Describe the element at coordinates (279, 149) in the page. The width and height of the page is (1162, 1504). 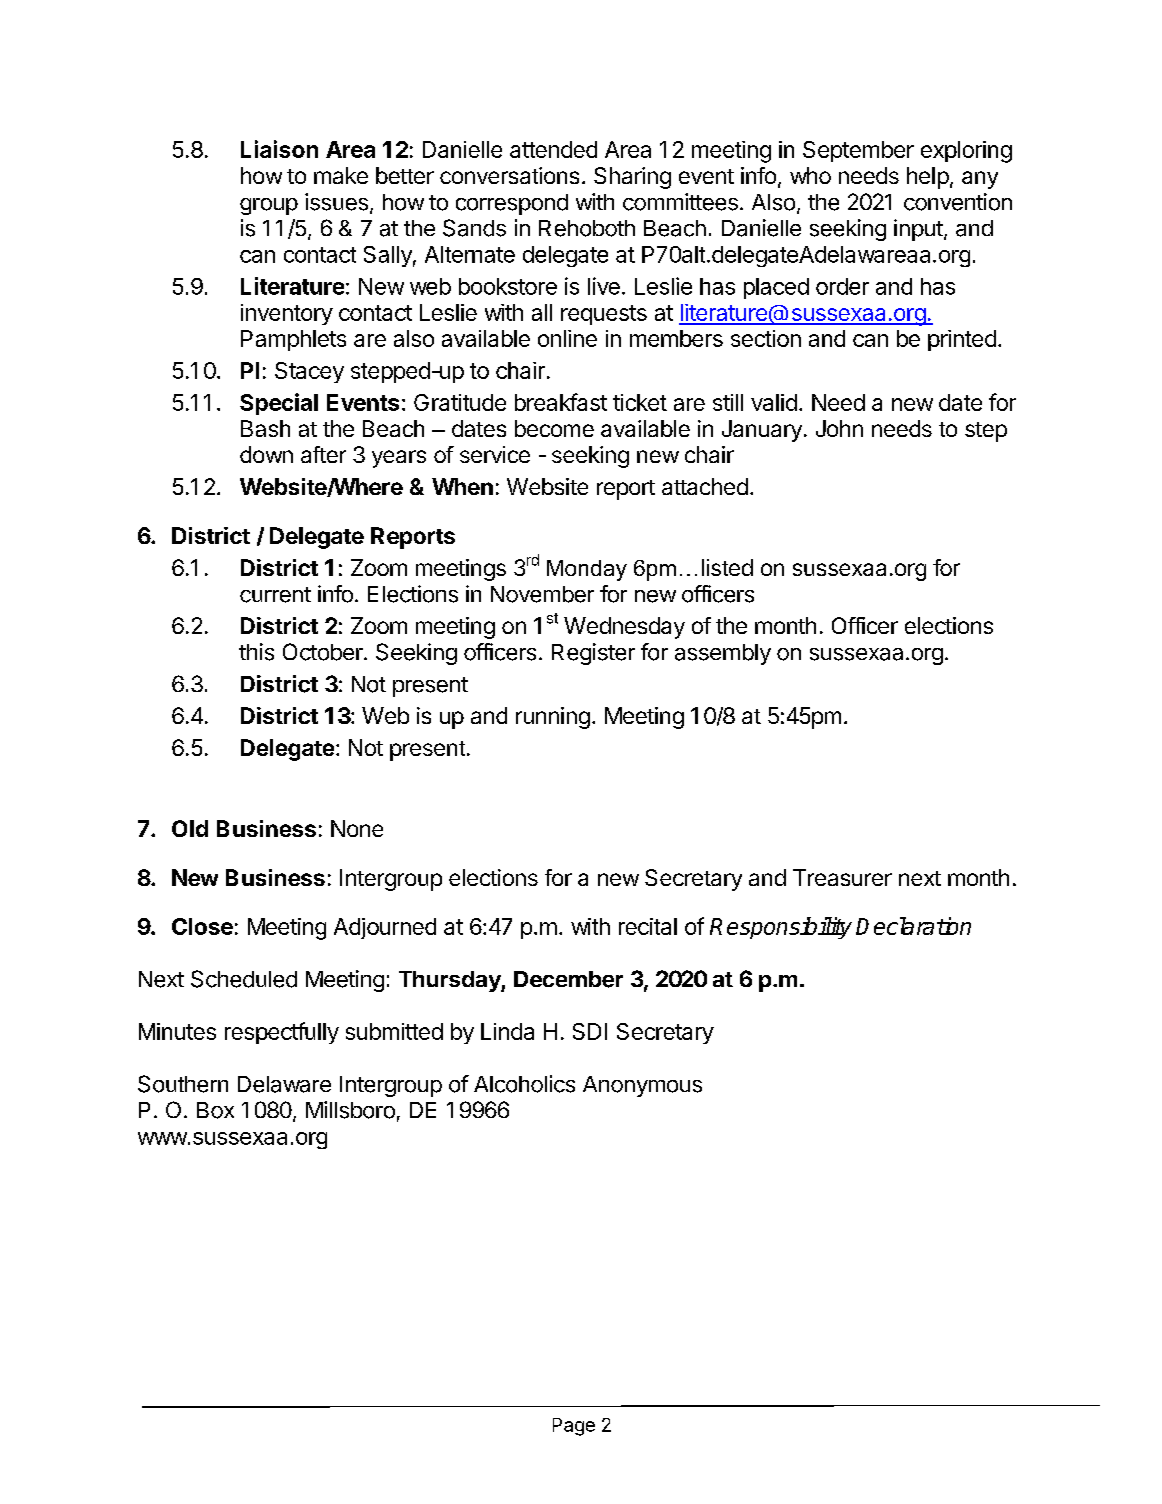
I see `Liaison` at that location.
